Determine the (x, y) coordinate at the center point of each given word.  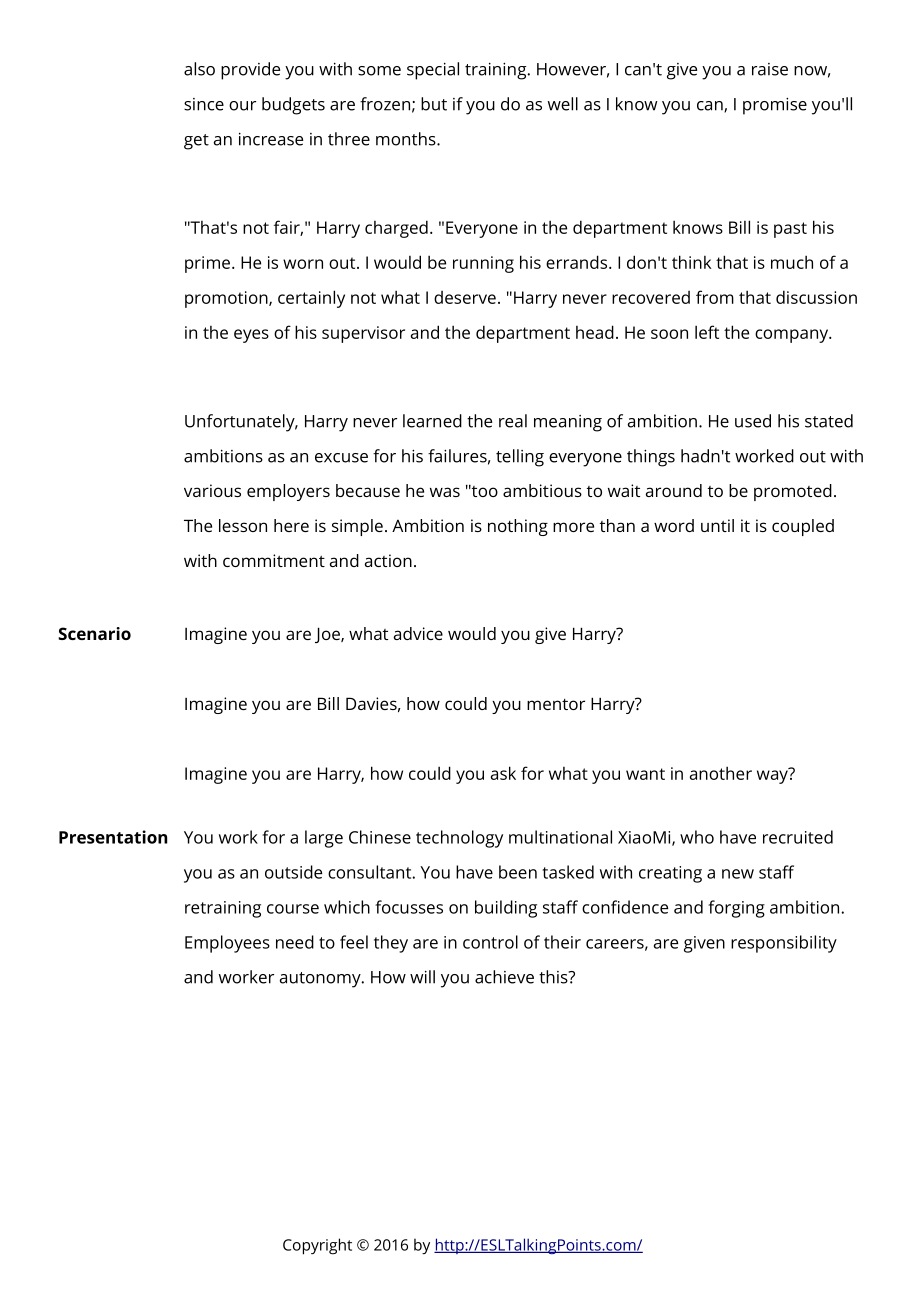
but (434, 104)
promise (775, 106)
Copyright (317, 1246)
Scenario (94, 633)
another (721, 773)
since (204, 104)
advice (418, 633)
